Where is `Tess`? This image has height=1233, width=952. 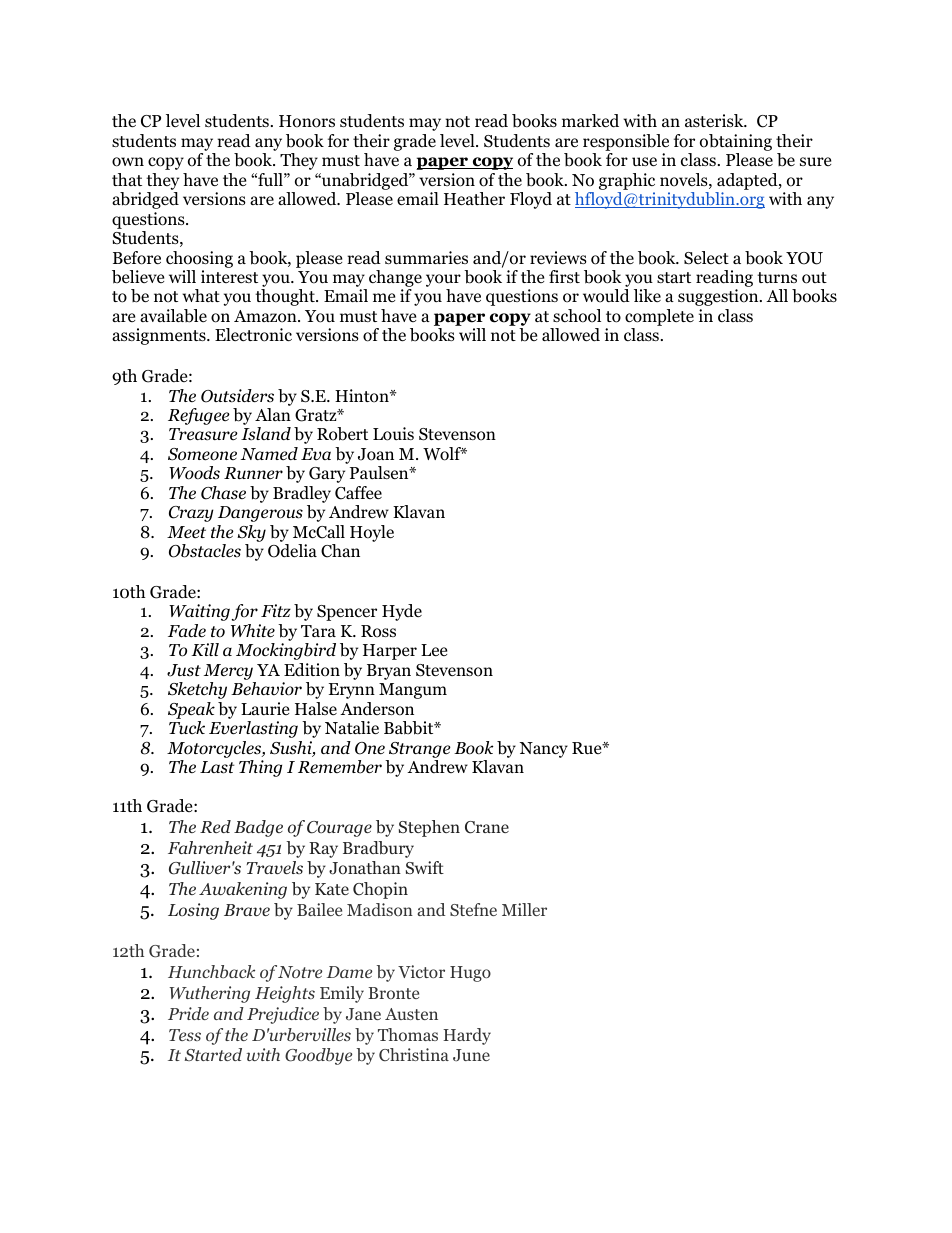
Tess is located at coordinates (185, 1035).
